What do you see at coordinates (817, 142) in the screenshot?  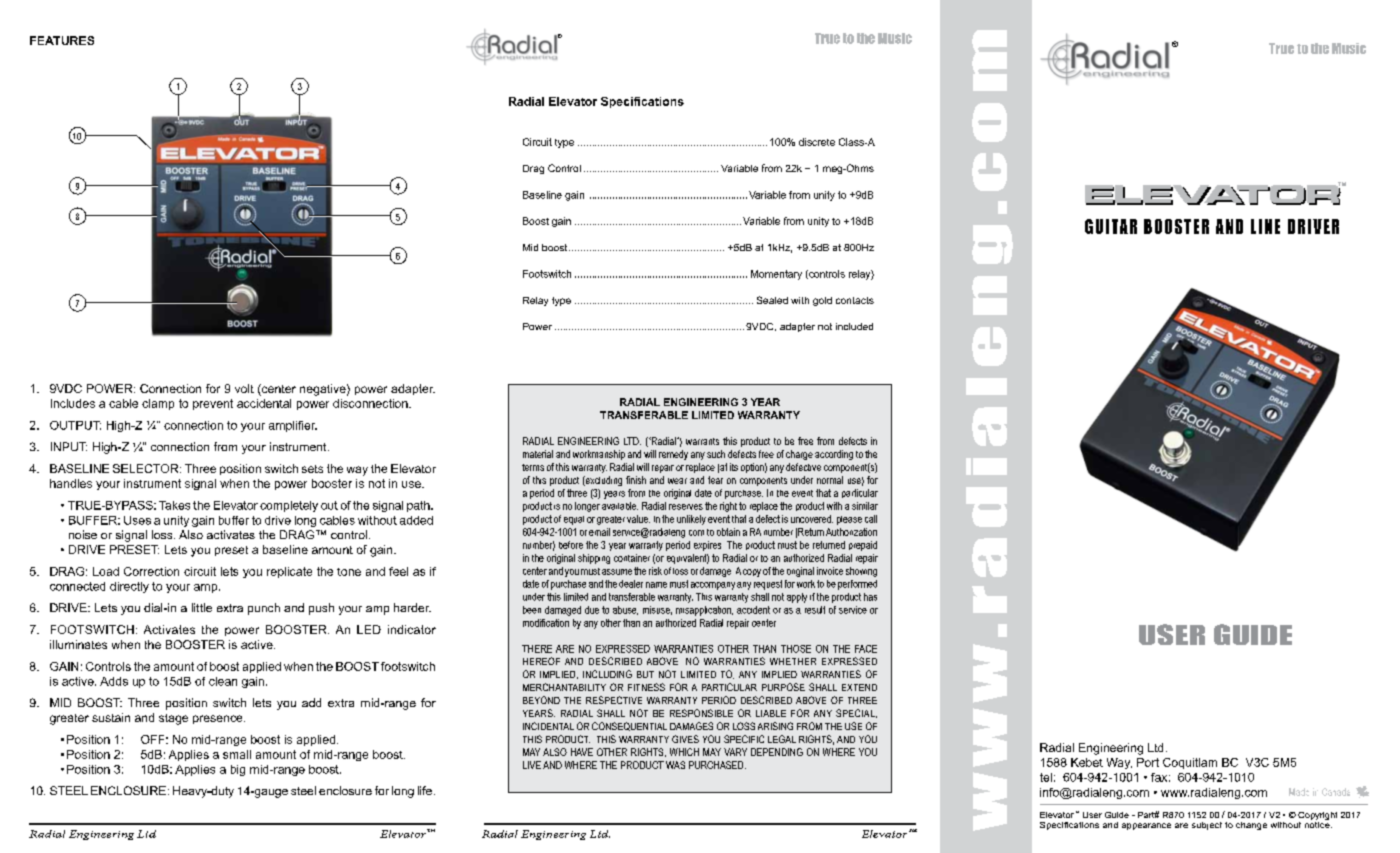 I see `discrete` at bounding box center [817, 142].
